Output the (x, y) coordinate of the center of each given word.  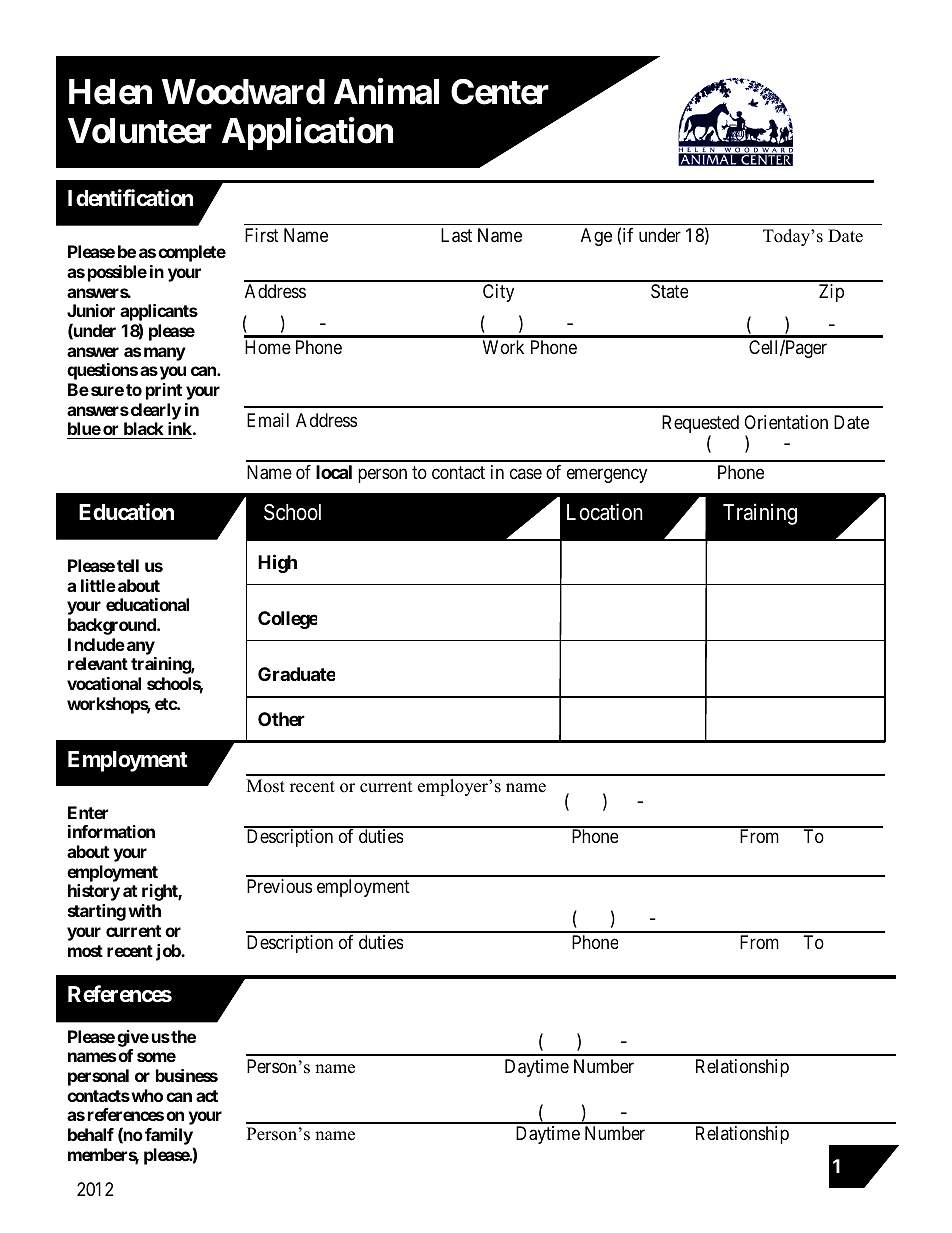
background (113, 626)
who (146, 1095)
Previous (279, 886)
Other (281, 719)
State (669, 291)
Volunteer (140, 131)
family (169, 1138)
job (169, 952)
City (498, 293)
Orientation (786, 422)
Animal (386, 91)
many (165, 354)
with (144, 910)
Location (605, 512)
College (287, 620)
